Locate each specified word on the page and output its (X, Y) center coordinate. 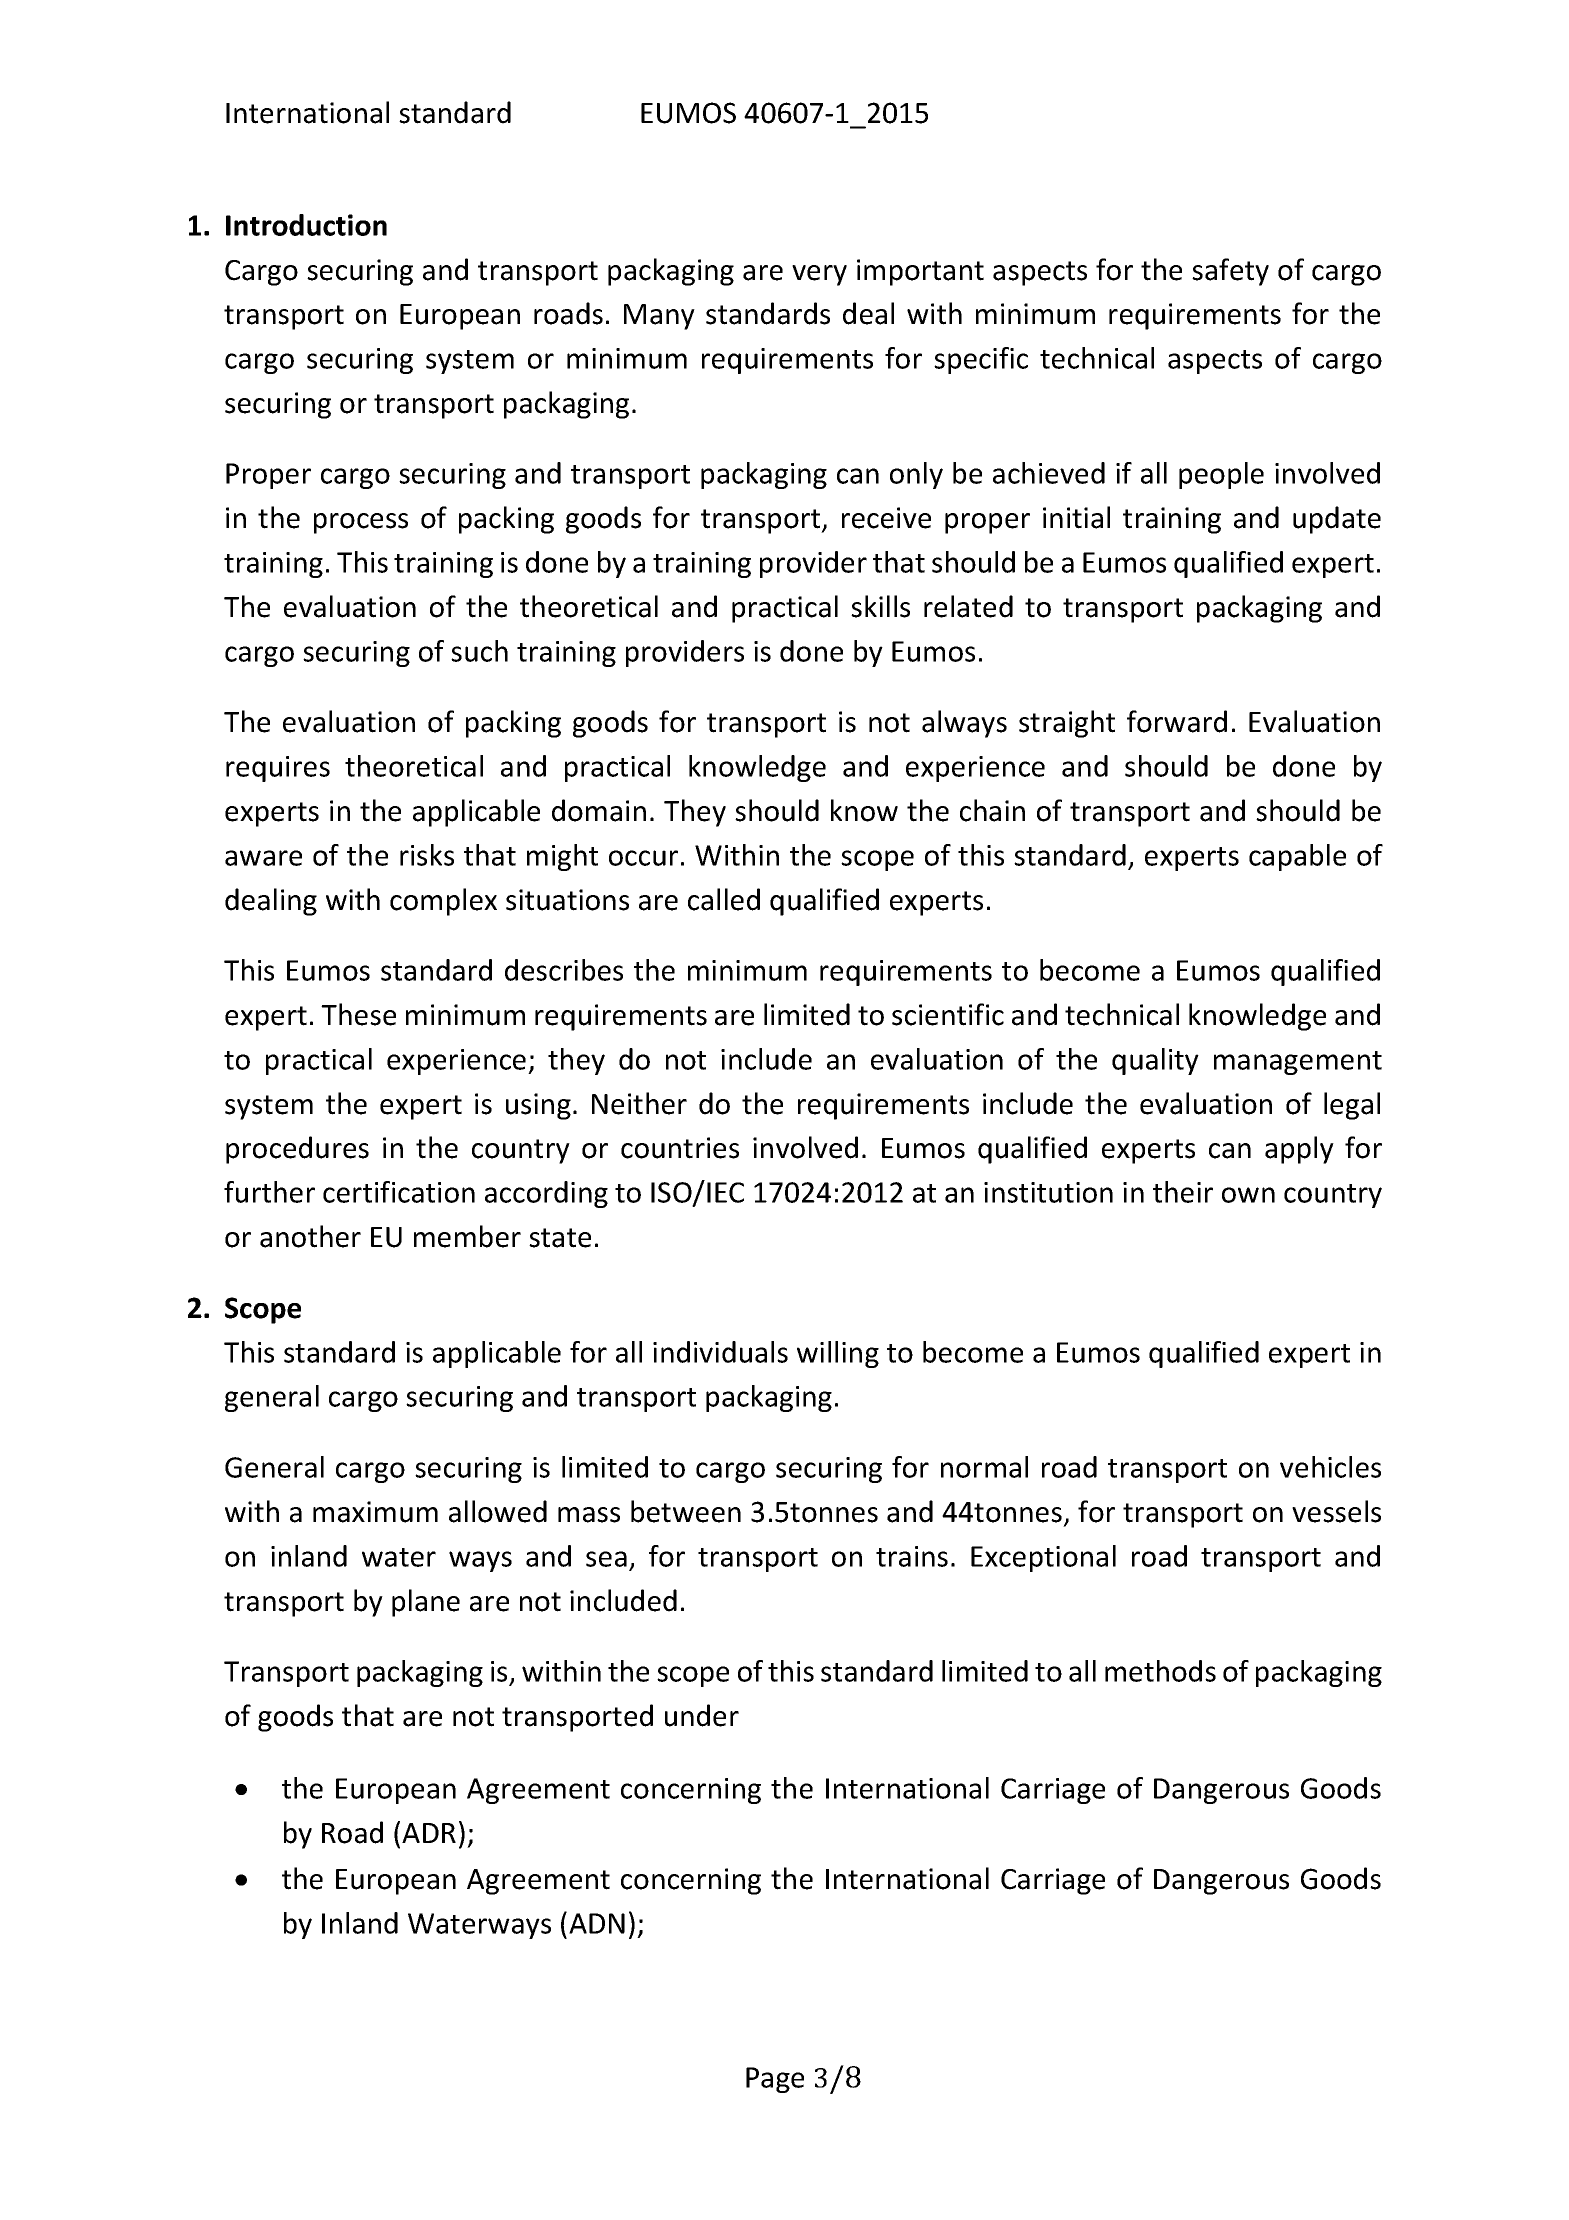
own (1248, 1195)
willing (838, 1354)
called (724, 899)
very (819, 275)
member (467, 1236)
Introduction (306, 225)
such (479, 651)
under (702, 1715)
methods (1160, 1671)
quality (1155, 1061)
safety (1230, 272)
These (358, 1014)
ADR (429, 1833)
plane (426, 1603)
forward (1177, 721)
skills (880, 606)
